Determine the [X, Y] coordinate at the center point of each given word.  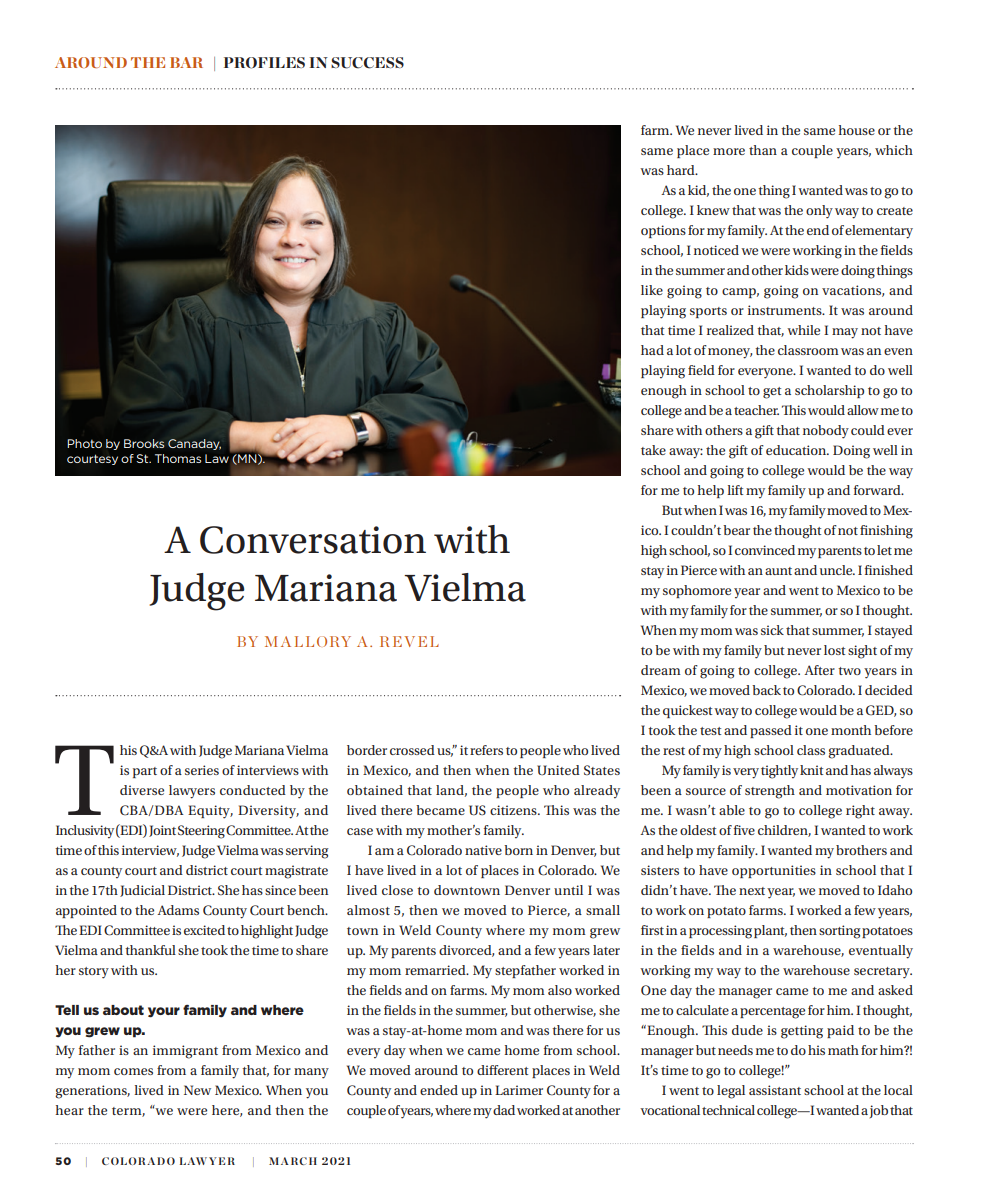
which [894, 150]
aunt [778, 571]
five [744, 830]
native [483, 850]
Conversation [313, 540]
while [803, 330]
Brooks [144, 443]
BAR [186, 62]
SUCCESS [367, 63]
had [652, 350]
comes [133, 1071]
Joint [162, 831]
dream [661, 670]
